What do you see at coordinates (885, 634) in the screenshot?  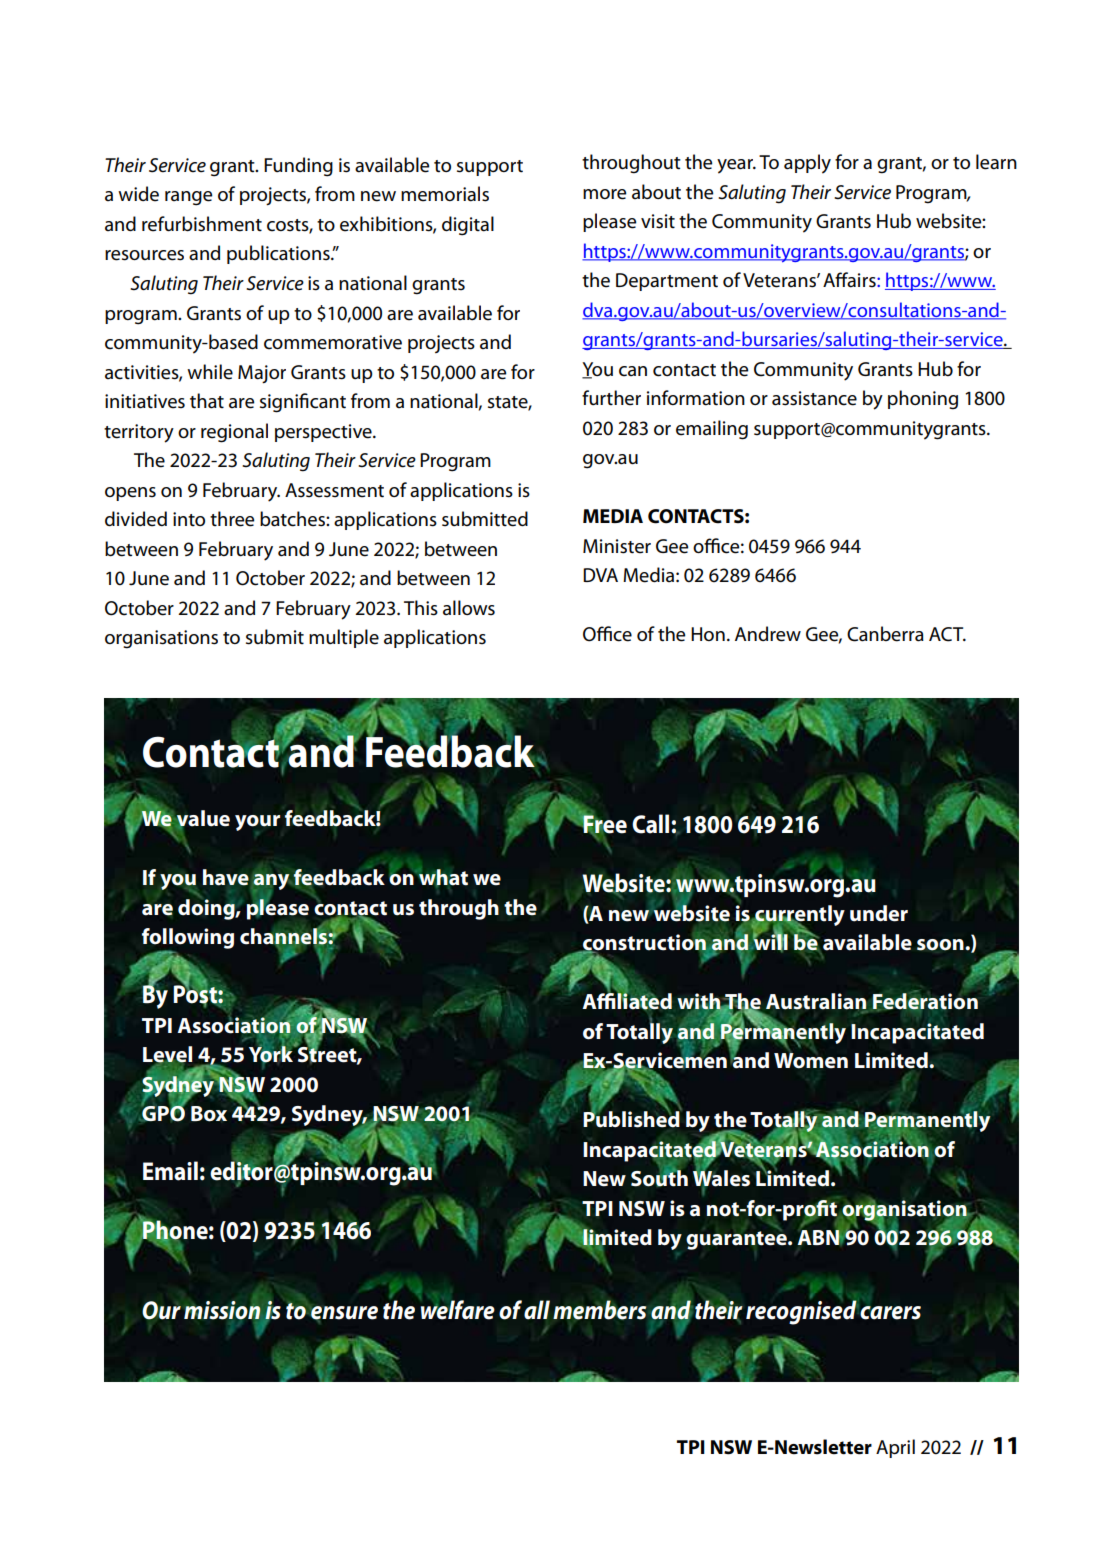 I see `Canberra` at bounding box center [885, 634].
